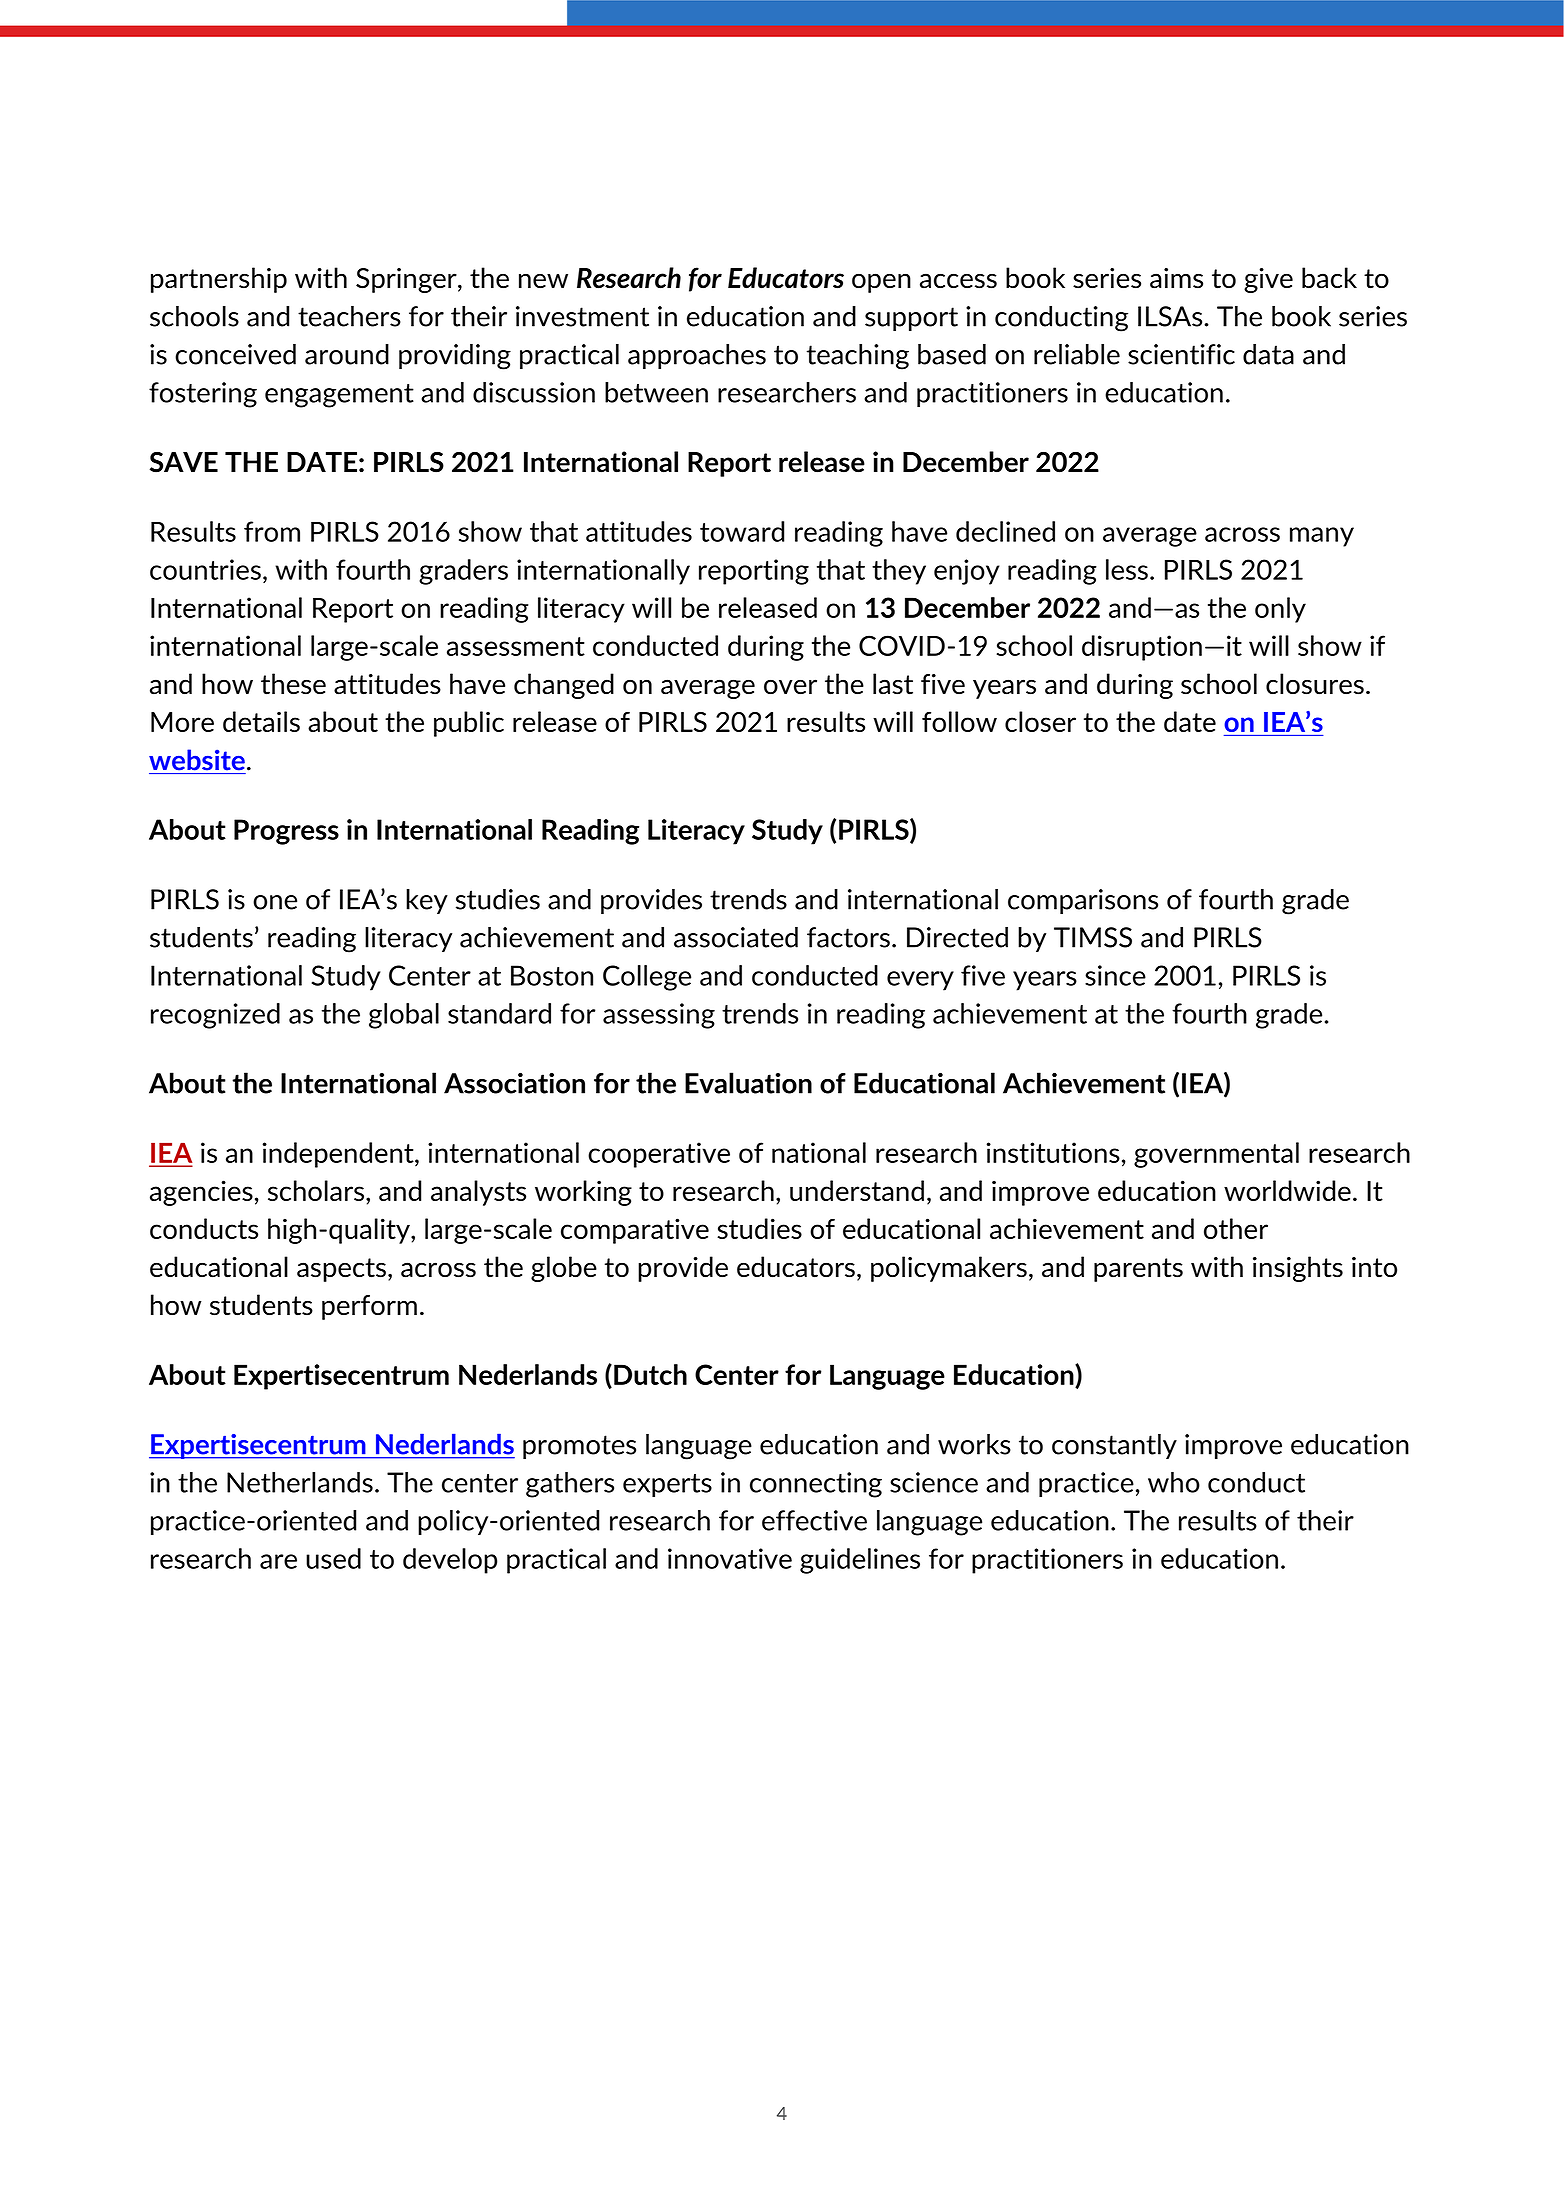 The width and height of the page is (1564, 2210). Describe the element at coordinates (814, 1520) in the page. I see `effective` at that location.
